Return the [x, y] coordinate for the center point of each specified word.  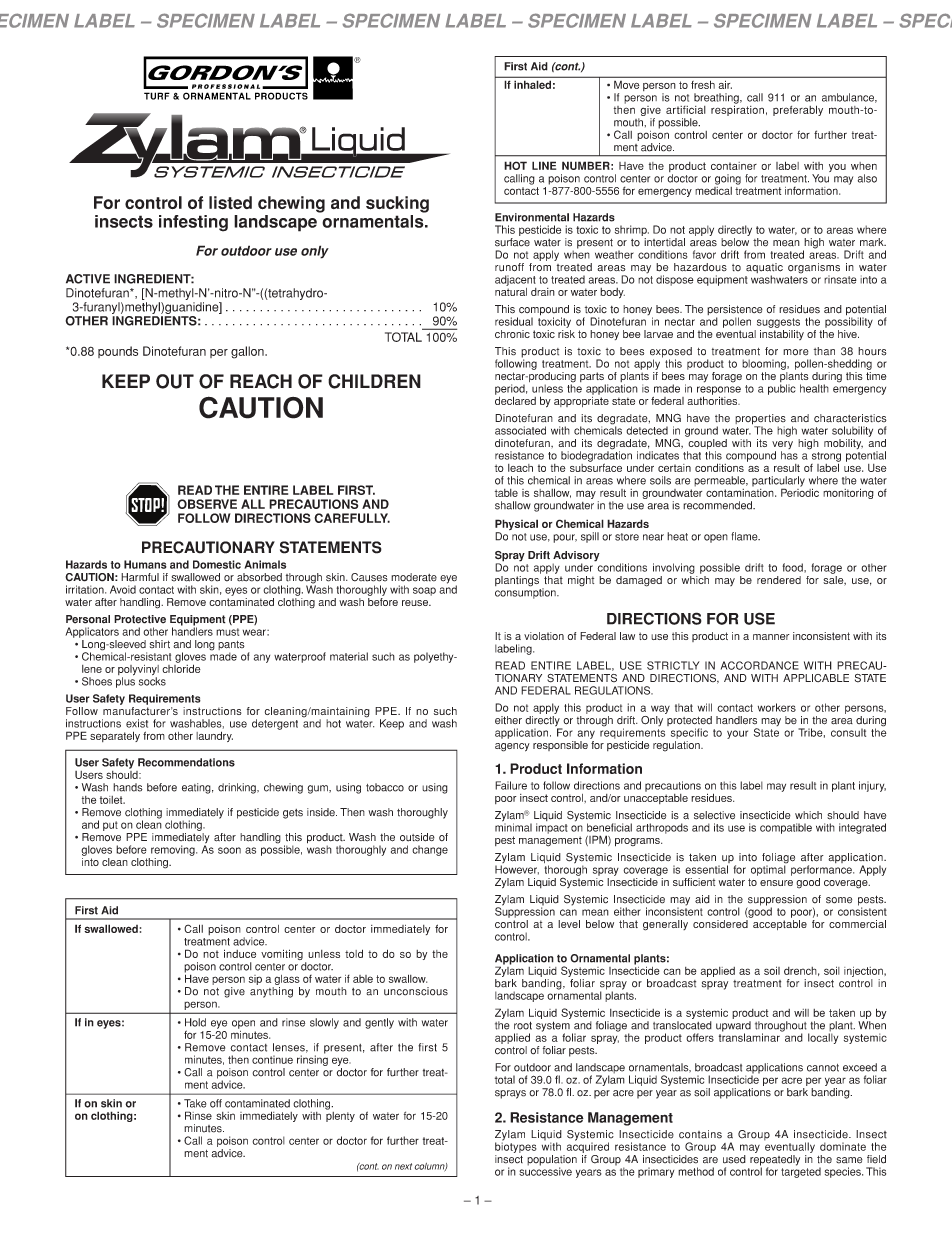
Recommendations [186, 762]
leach [520, 468]
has [789, 455]
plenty [340, 1115]
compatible [786, 828]
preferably [798, 110]
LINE [544, 165]
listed [230, 202]
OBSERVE [207, 504]
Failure [511, 785]
